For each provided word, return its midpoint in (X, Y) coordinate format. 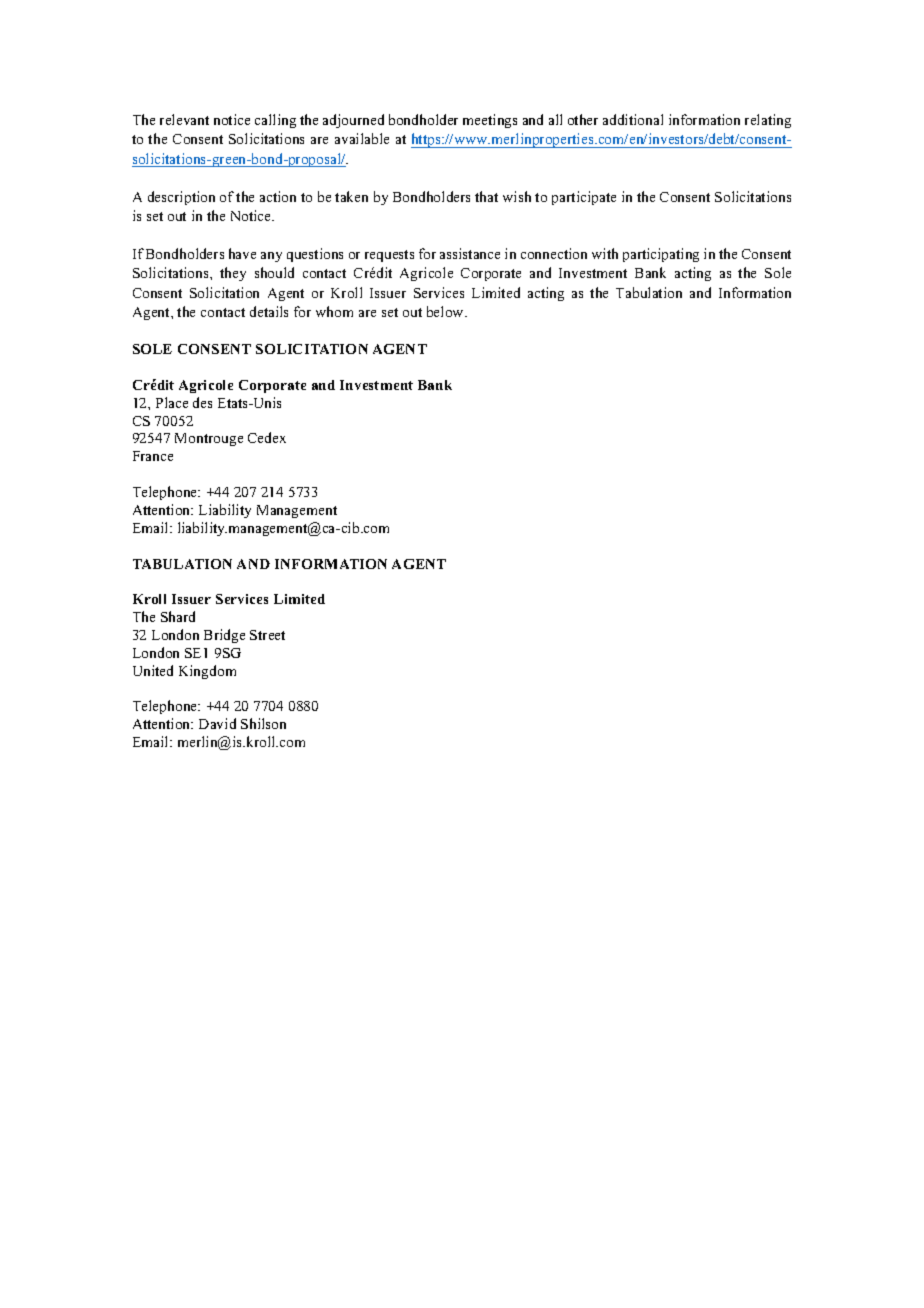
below (446, 311)
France (153, 456)
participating (661, 255)
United (153, 670)
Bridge (224, 636)
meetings (490, 121)
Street (267, 635)
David (217, 723)
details (269, 311)
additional (633, 119)
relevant (184, 119)
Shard (178, 616)
